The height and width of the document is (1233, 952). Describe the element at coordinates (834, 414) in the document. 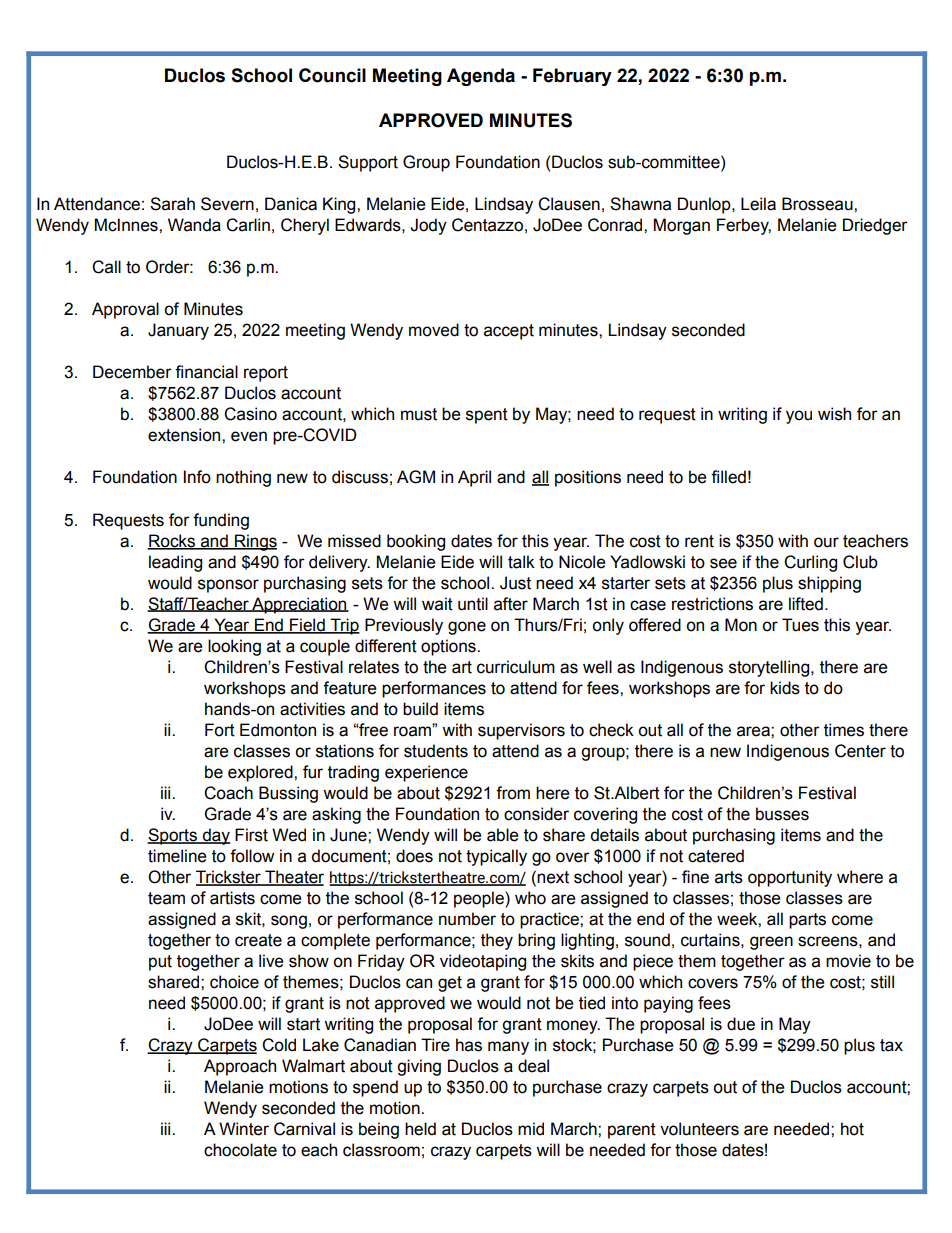

I see `wish` at that location.
